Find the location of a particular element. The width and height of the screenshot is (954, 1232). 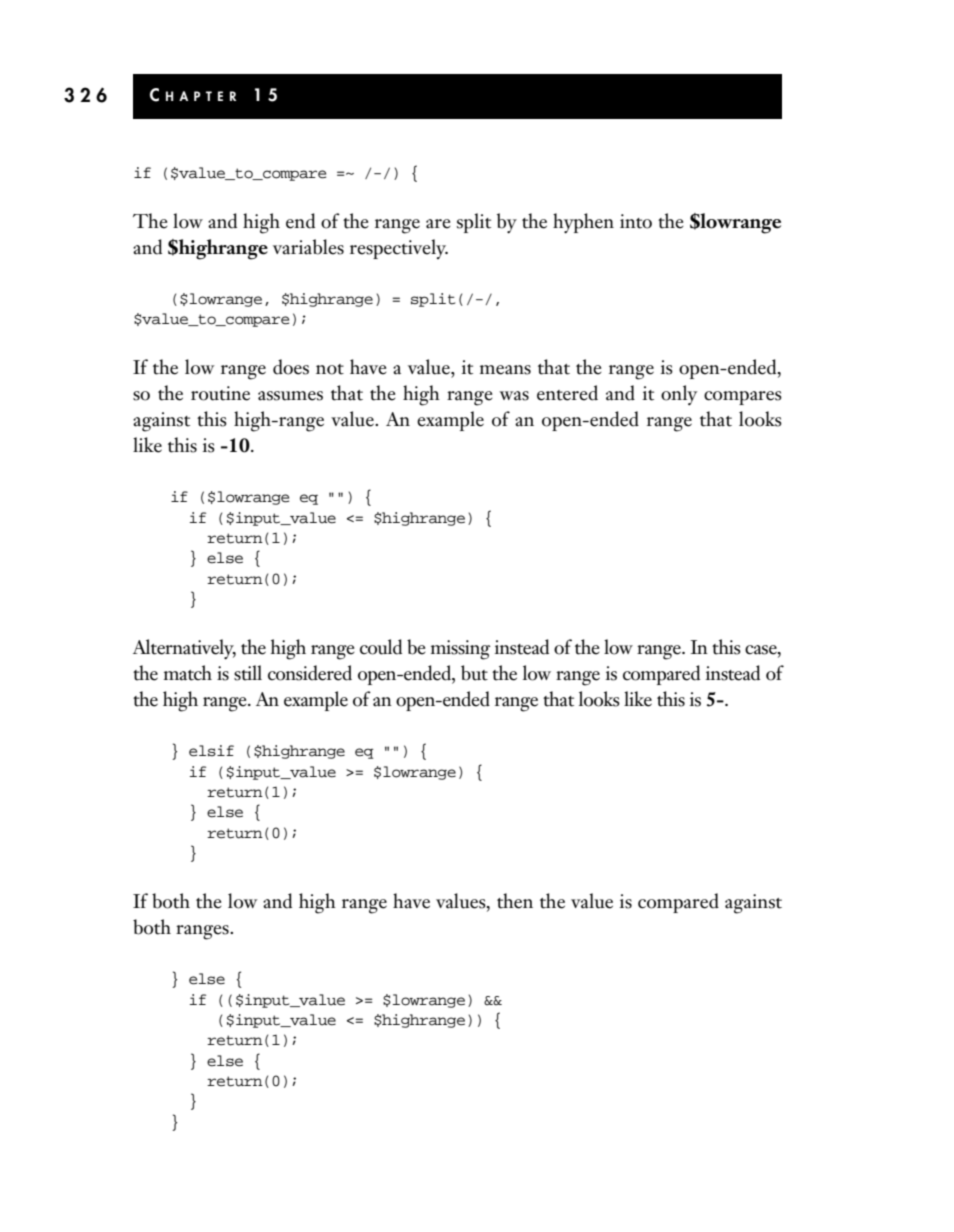

missing is located at coordinates (460, 650).
